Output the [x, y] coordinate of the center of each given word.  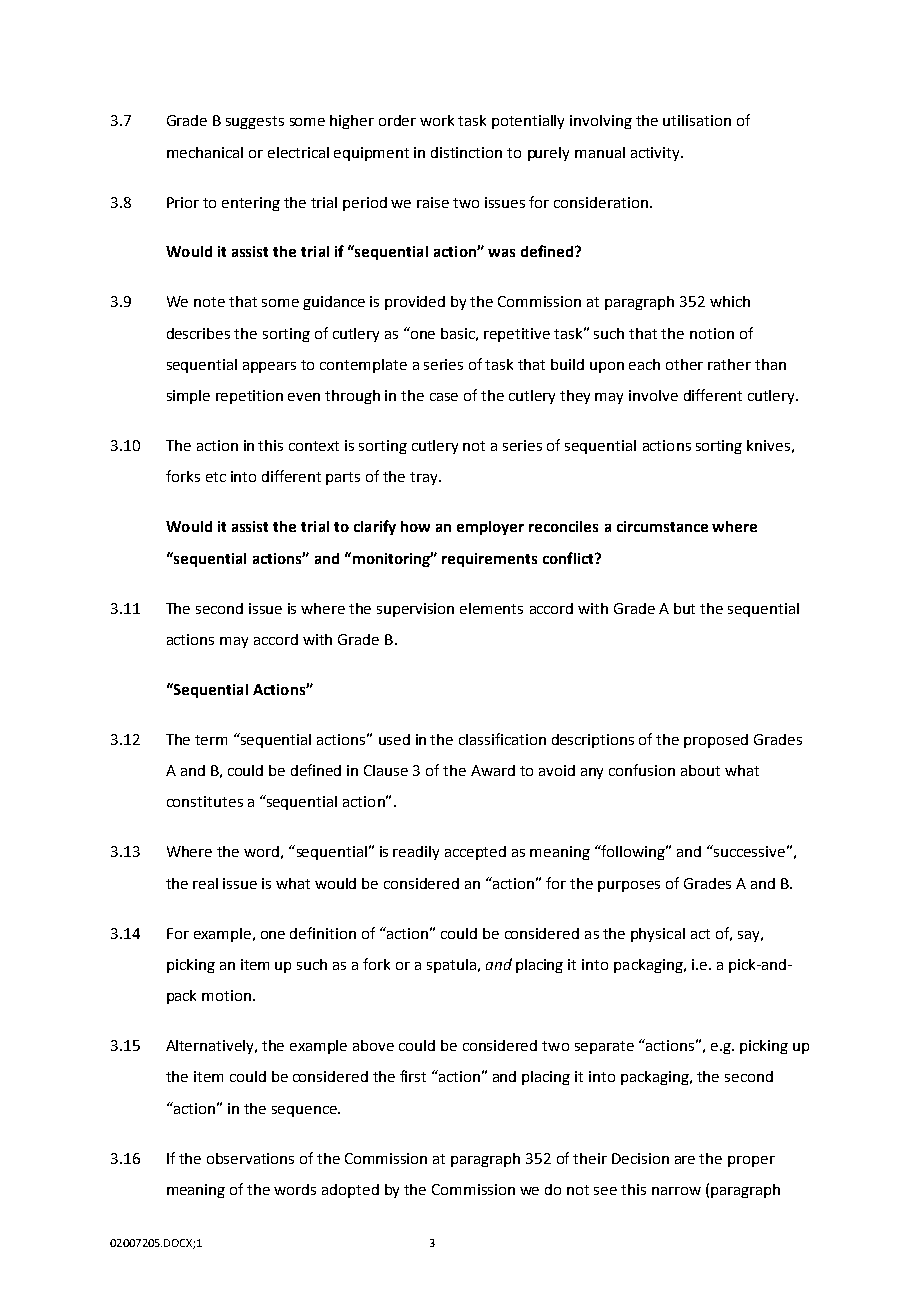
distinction [466, 152]
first [413, 1076]
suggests [255, 122]
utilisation [697, 120]
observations [250, 1158]
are [685, 1160]
